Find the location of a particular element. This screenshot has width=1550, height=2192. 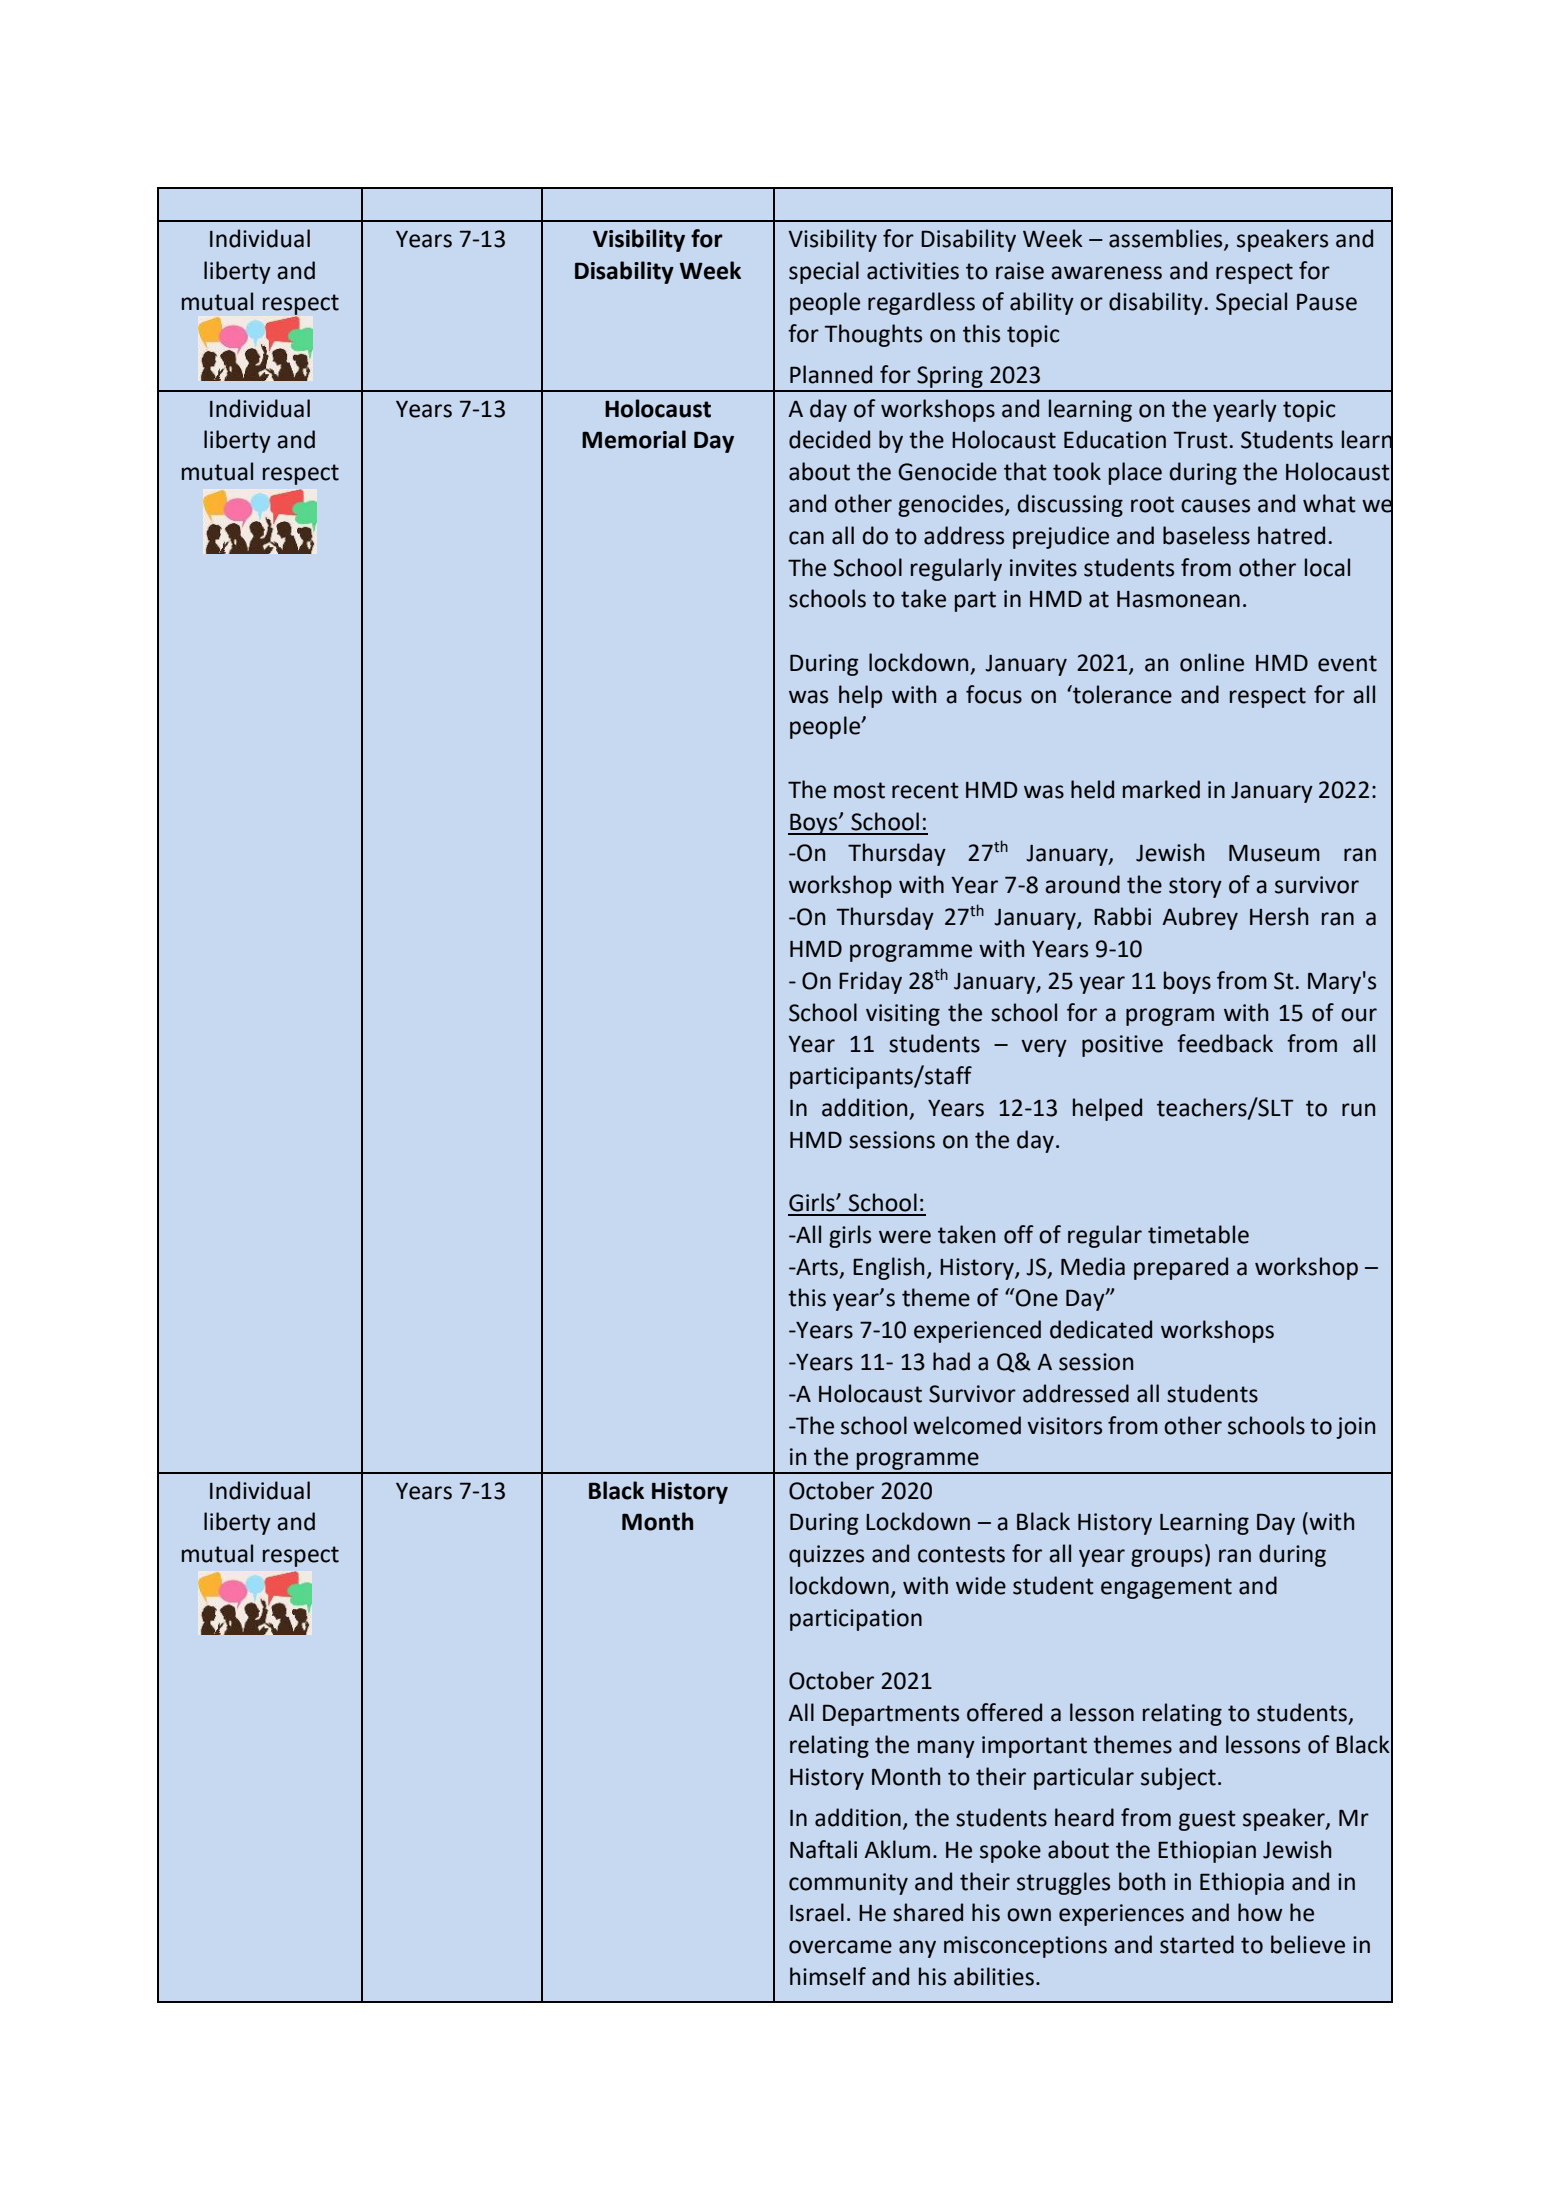

Planned is located at coordinates (831, 374).
